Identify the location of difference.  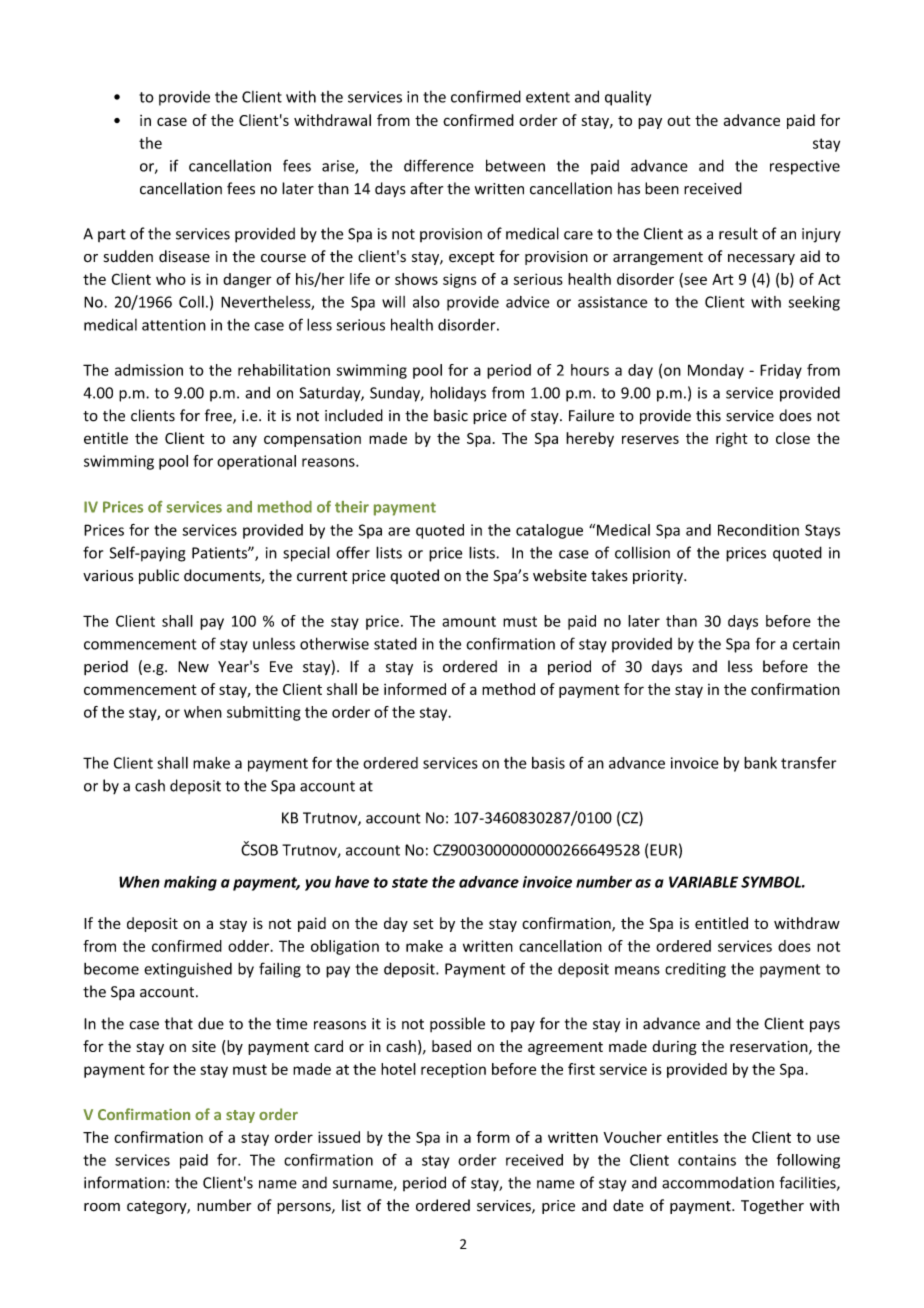
(439, 165).
